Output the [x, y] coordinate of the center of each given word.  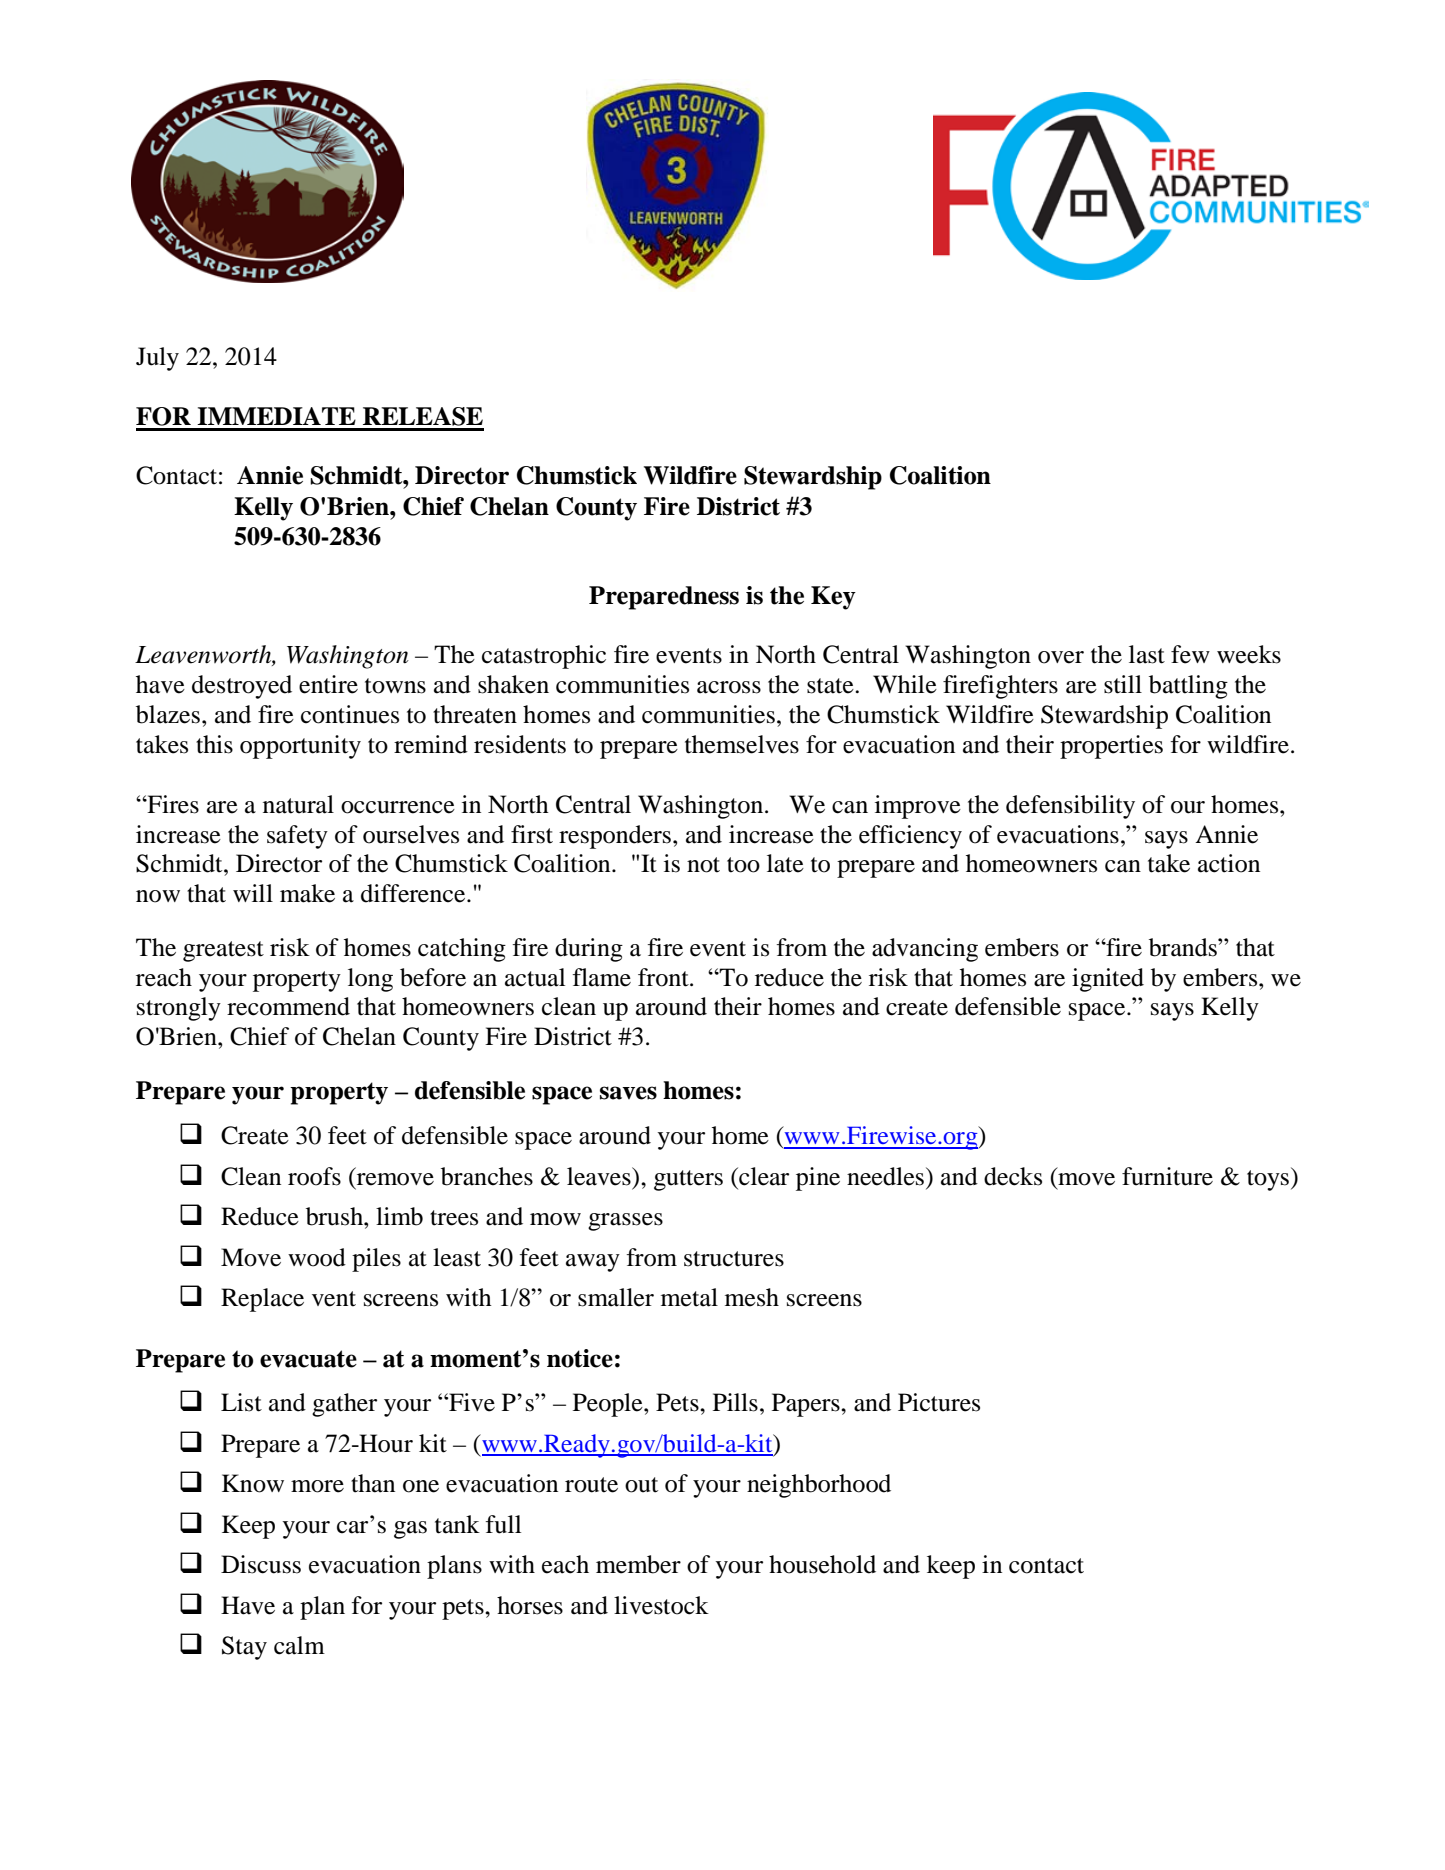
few [1190, 654]
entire [328, 684]
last [1147, 654]
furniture [1167, 1176]
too [743, 865]
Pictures [939, 1402]
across [729, 687]
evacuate [308, 1359]
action [1229, 863]
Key [833, 598]
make [307, 893]
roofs [314, 1176]
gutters [688, 1180]
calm [299, 1645]
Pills [735, 1402]
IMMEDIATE [276, 416]
